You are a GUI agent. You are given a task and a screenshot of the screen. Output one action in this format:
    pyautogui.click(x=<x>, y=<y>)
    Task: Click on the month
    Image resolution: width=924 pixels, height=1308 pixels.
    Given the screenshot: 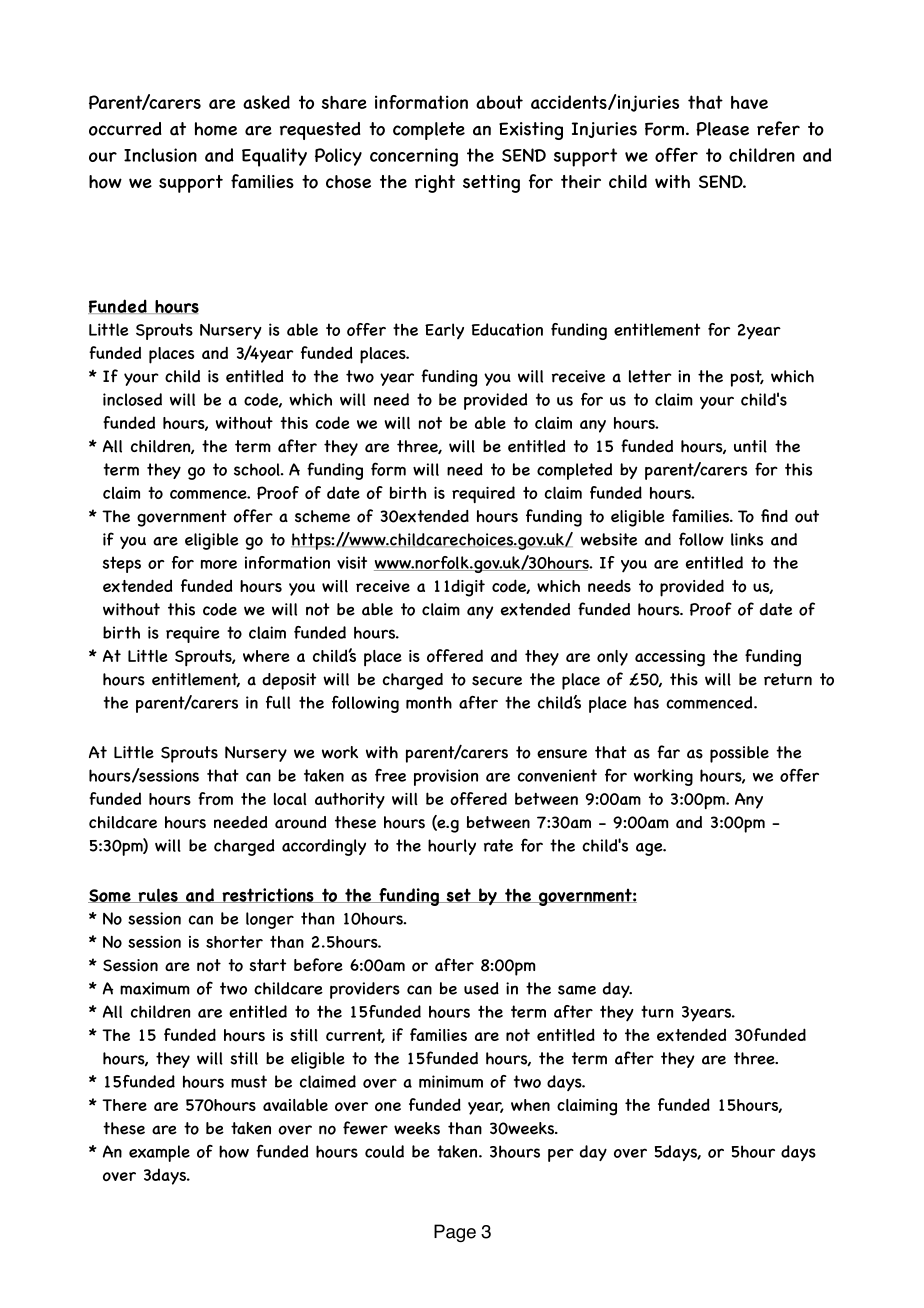 What is the action you would take?
    pyautogui.click(x=429, y=702)
